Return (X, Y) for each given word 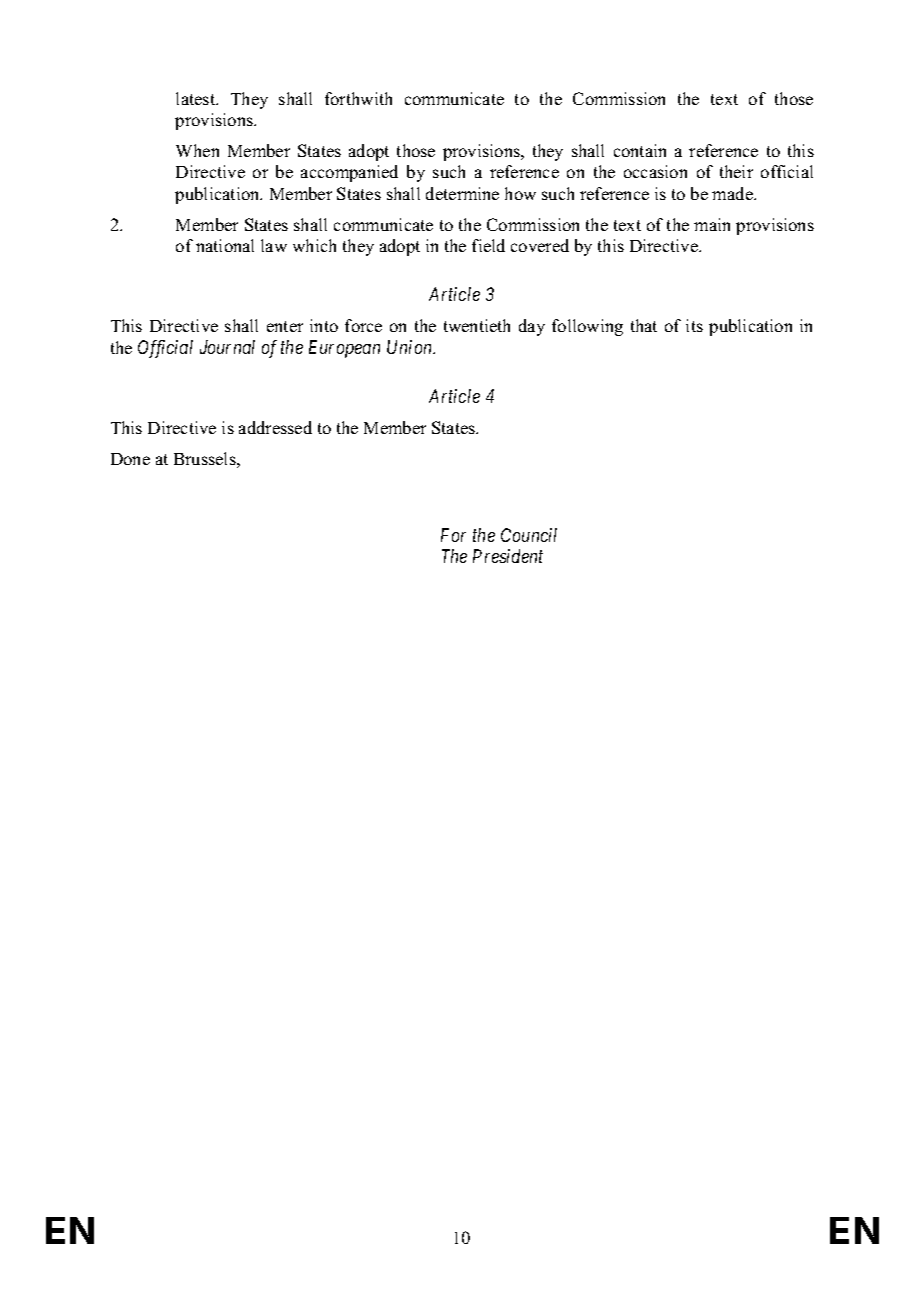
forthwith (358, 98)
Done (130, 459)
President (508, 556)
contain (640, 150)
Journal (227, 347)
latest (197, 98)
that (644, 325)
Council (529, 535)
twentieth (477, 325)
